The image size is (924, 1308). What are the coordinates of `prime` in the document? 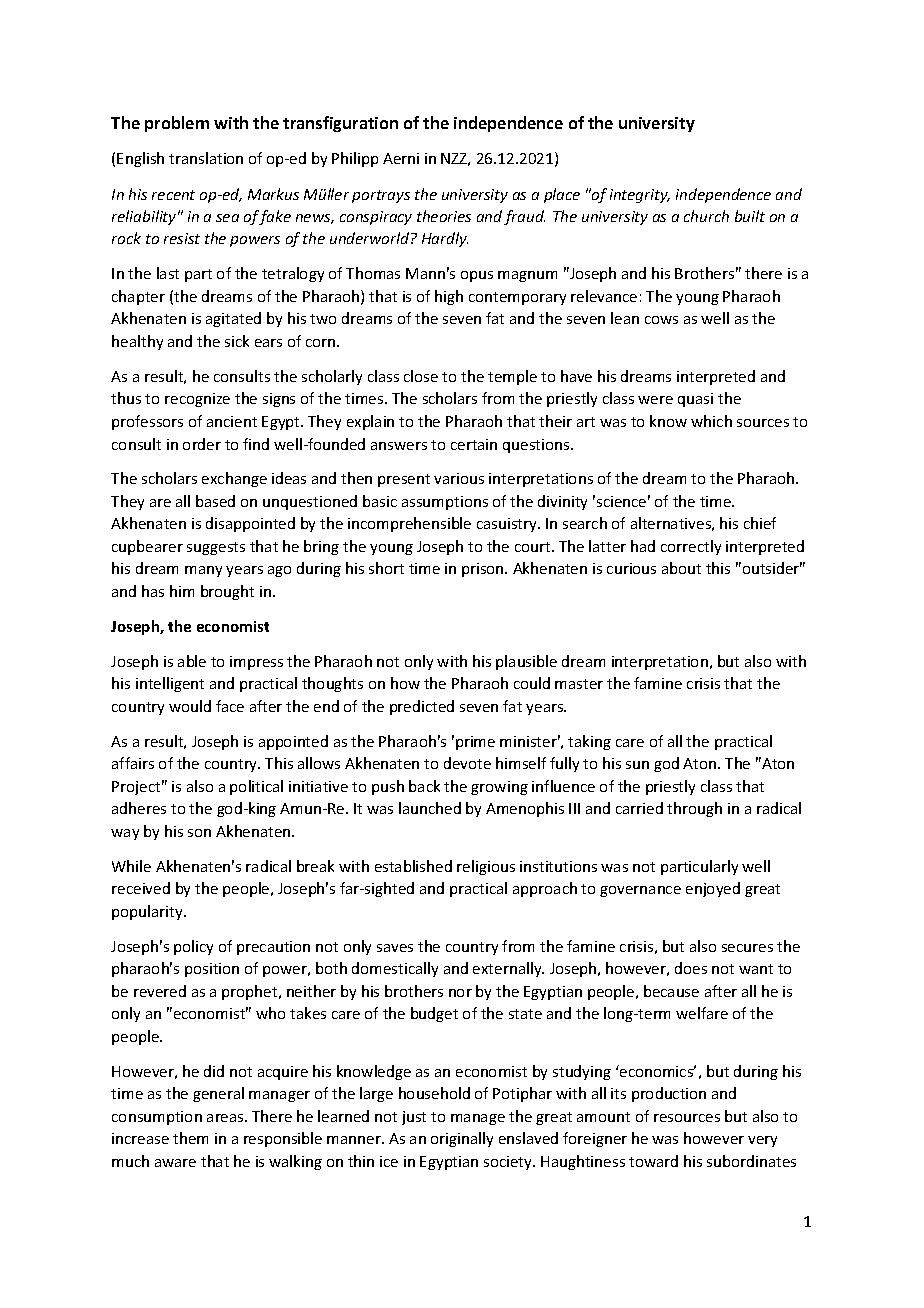 It's located at (475, 743).
